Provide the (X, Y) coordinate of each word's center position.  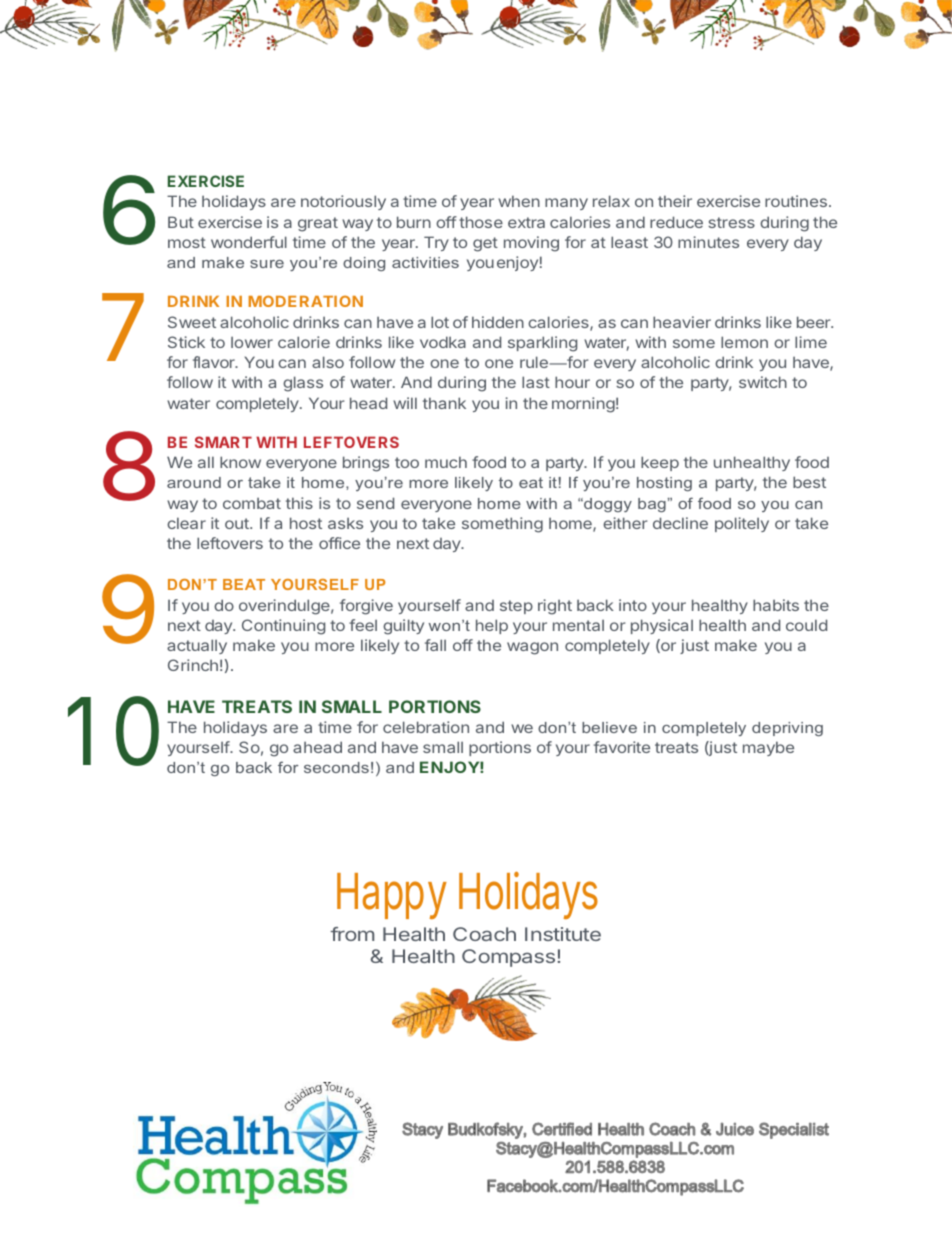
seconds (336, 767)
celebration (426, 727)
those (481, 222)
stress (731, 222)
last (536, 382)
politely (742, 524)
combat (252, 503)
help (492, 626)
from (352, 934)
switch (763, 382)
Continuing (283, 627)
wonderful (249, 242)
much (446, 462)
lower (252, 342)
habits (776, 605)
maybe (768, 748)
